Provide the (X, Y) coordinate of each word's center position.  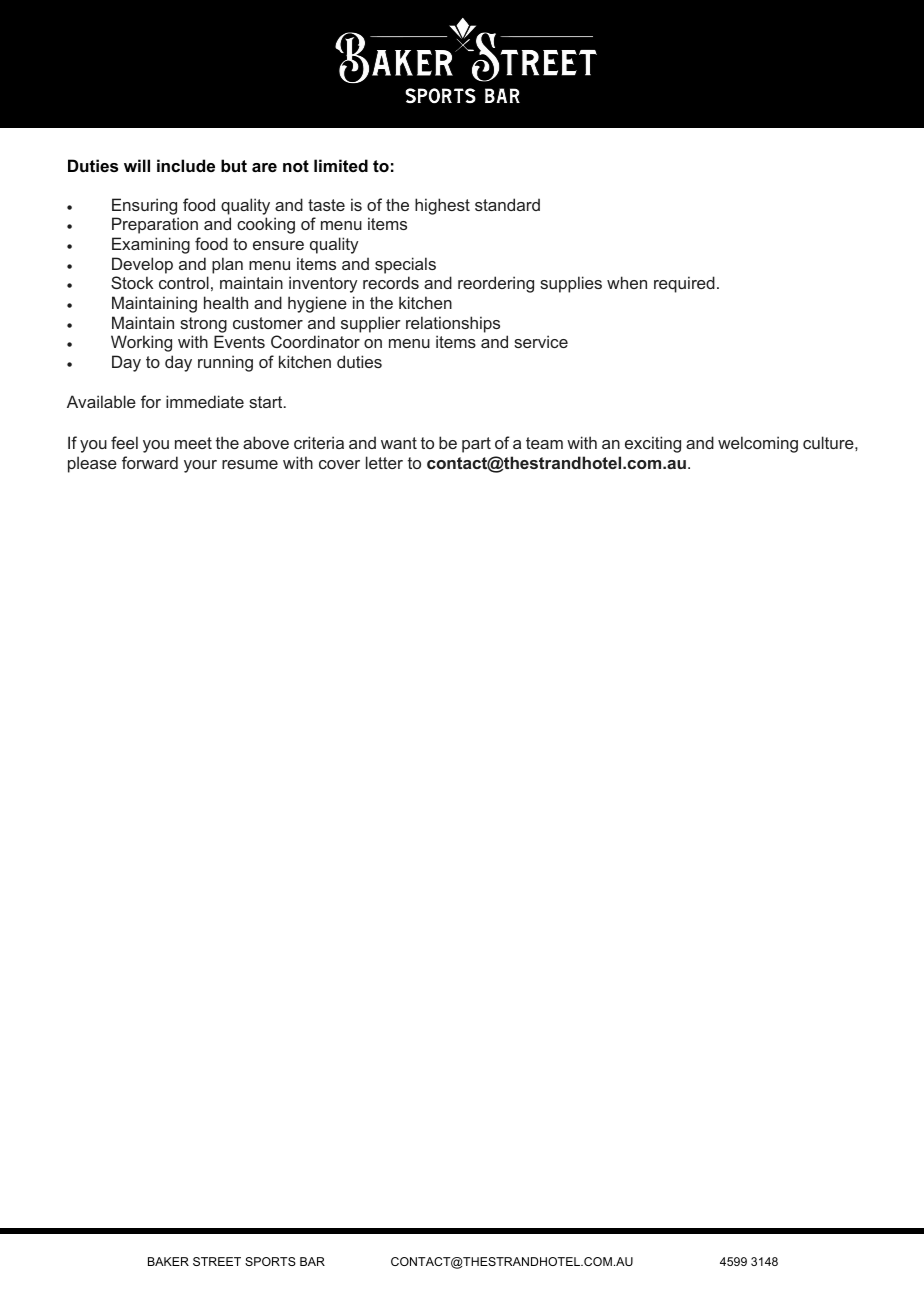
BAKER (168, 1261)
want (399, 443)
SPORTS (270, 1261)
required (684, 284)
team (544, 443)
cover (339, 464)
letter (384, 462)
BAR (312, 1261)
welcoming (758, 444)
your (200, 466)
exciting (653, 444)
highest (442, 206)
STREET (217, 1261)
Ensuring (144, 206)
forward (150, 462)
